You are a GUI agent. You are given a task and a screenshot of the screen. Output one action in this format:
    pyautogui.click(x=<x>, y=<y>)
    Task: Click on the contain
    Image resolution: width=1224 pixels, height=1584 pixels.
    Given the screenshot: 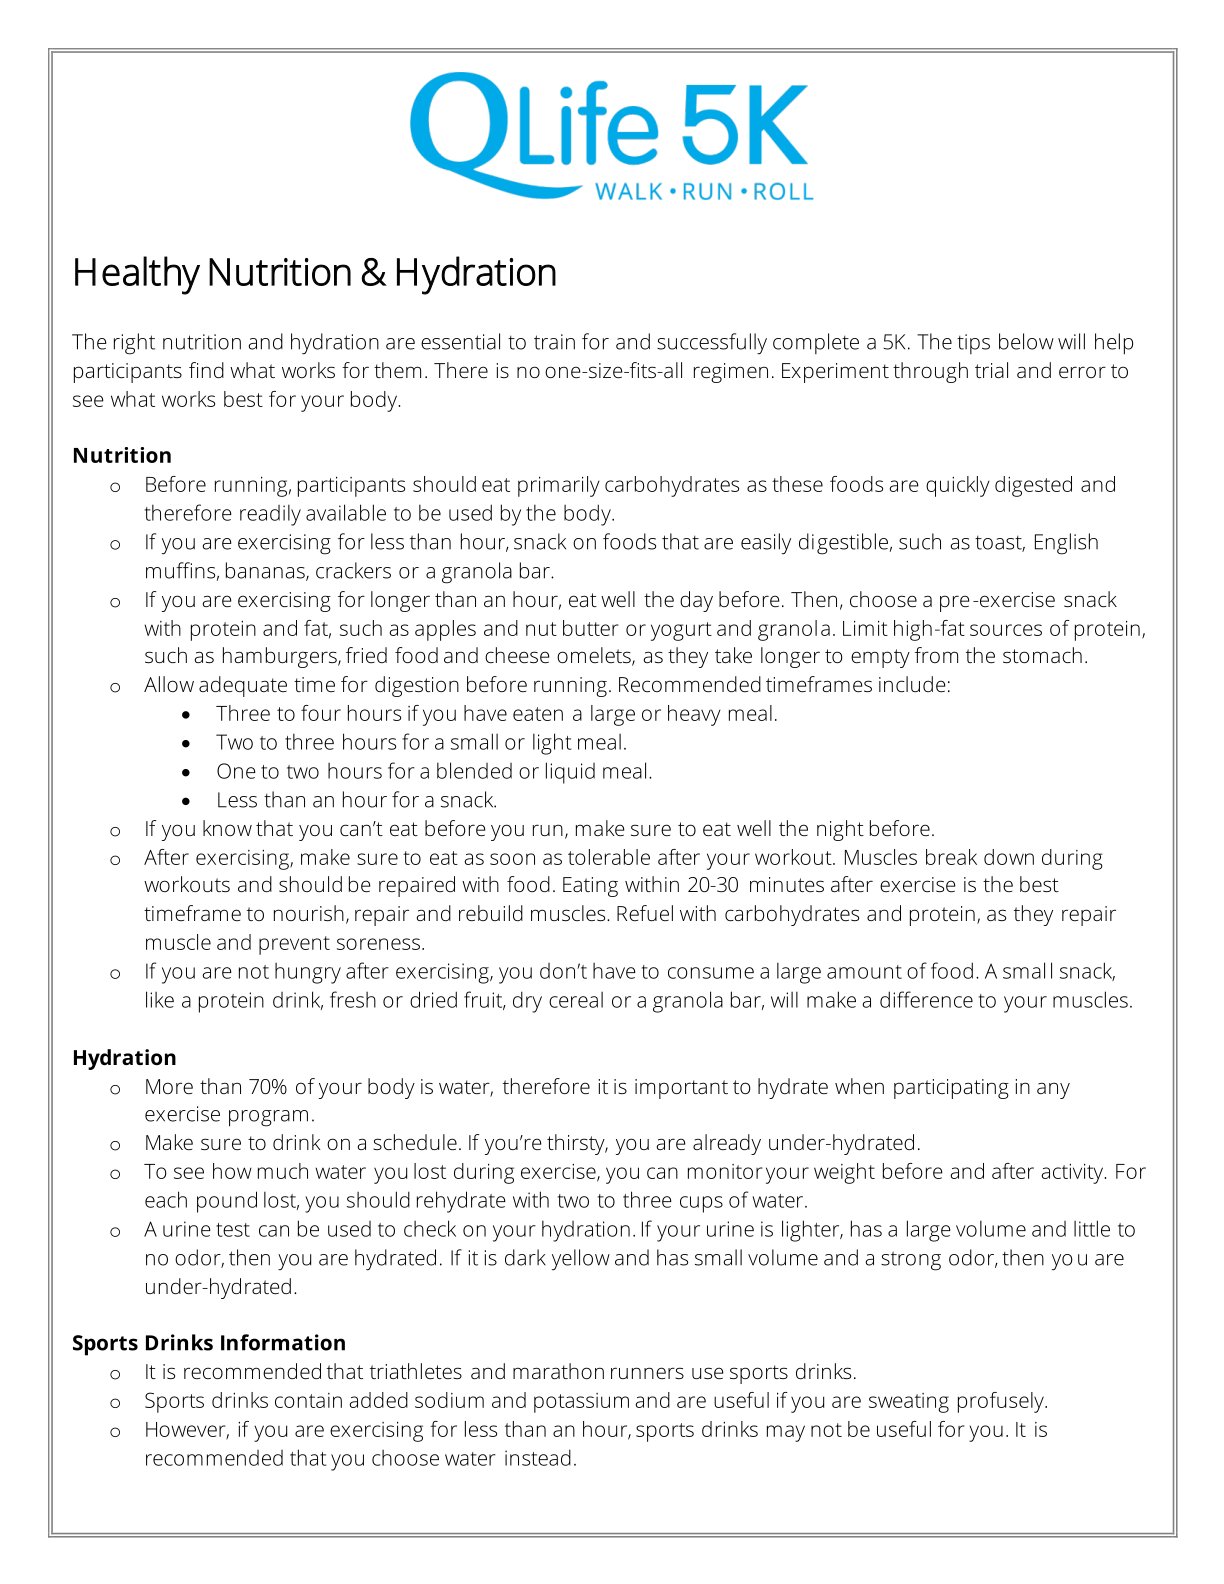 What is the action you would take?
    pyautogui.click(x=308, y=1400)
